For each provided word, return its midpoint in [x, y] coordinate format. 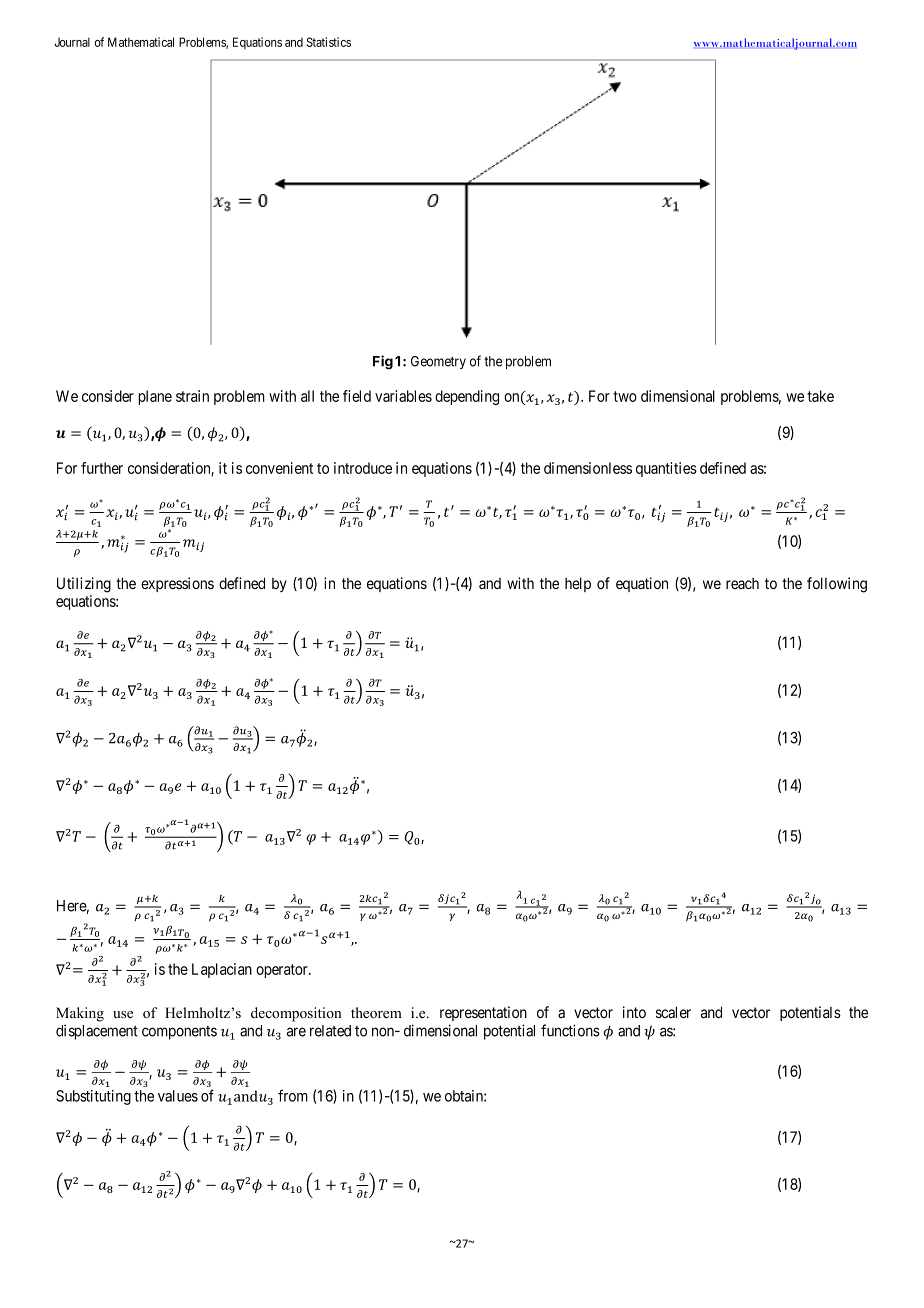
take [820, 396]
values [178, 1096]
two [625, 396]
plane [155, 397]
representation [483, 1013]
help [578, 584]
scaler [673, 1012]
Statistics [328, 42]
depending [467, 397]
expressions [177, 584]
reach [742, 583]
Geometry [438, 362]
